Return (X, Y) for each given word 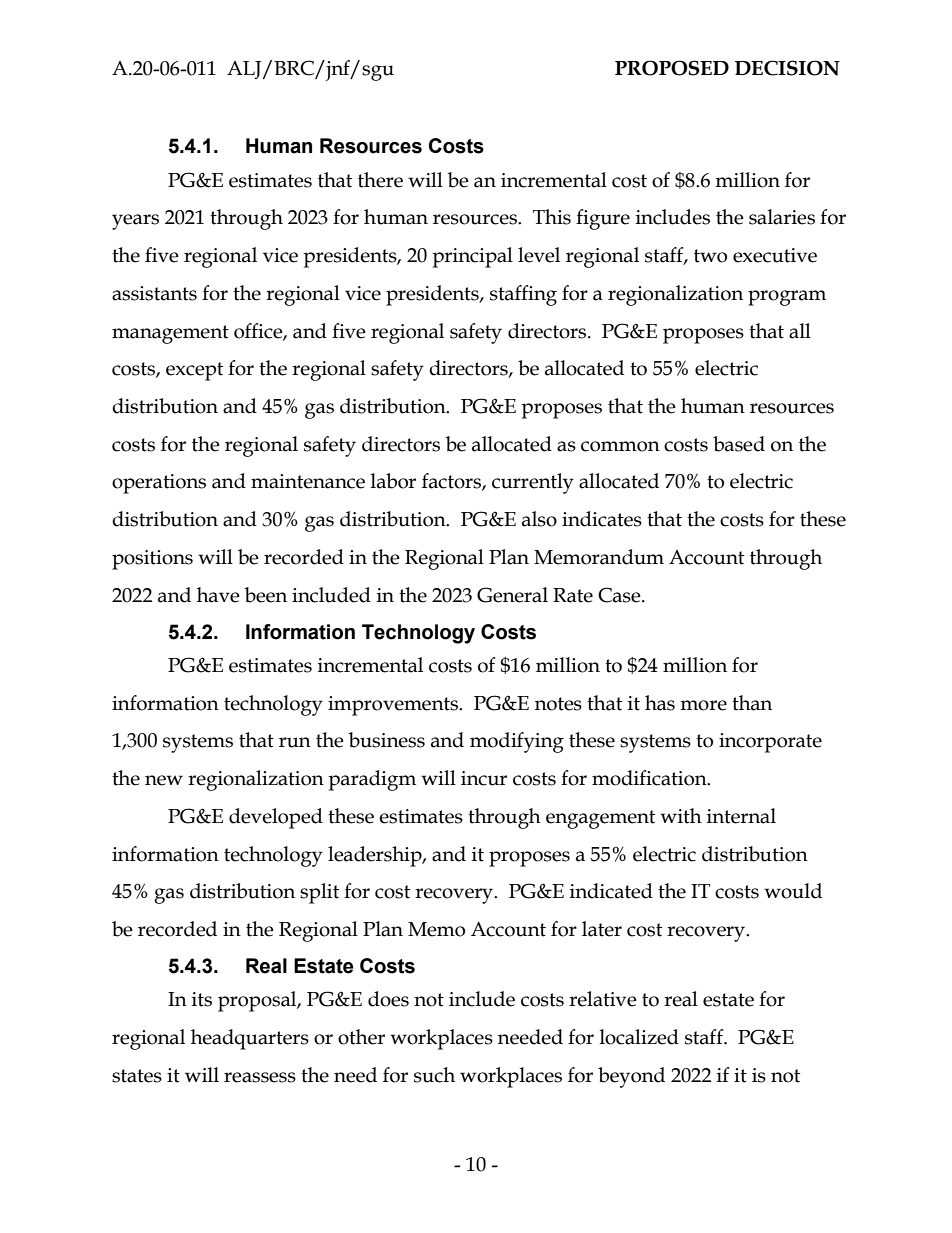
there (380, 180)
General (512, 595)
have (218, 595)
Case (620, 595)
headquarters (250, 1039)
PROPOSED (672, 68)
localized (639, 1037)
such (434, 1075)
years (135, 222)
